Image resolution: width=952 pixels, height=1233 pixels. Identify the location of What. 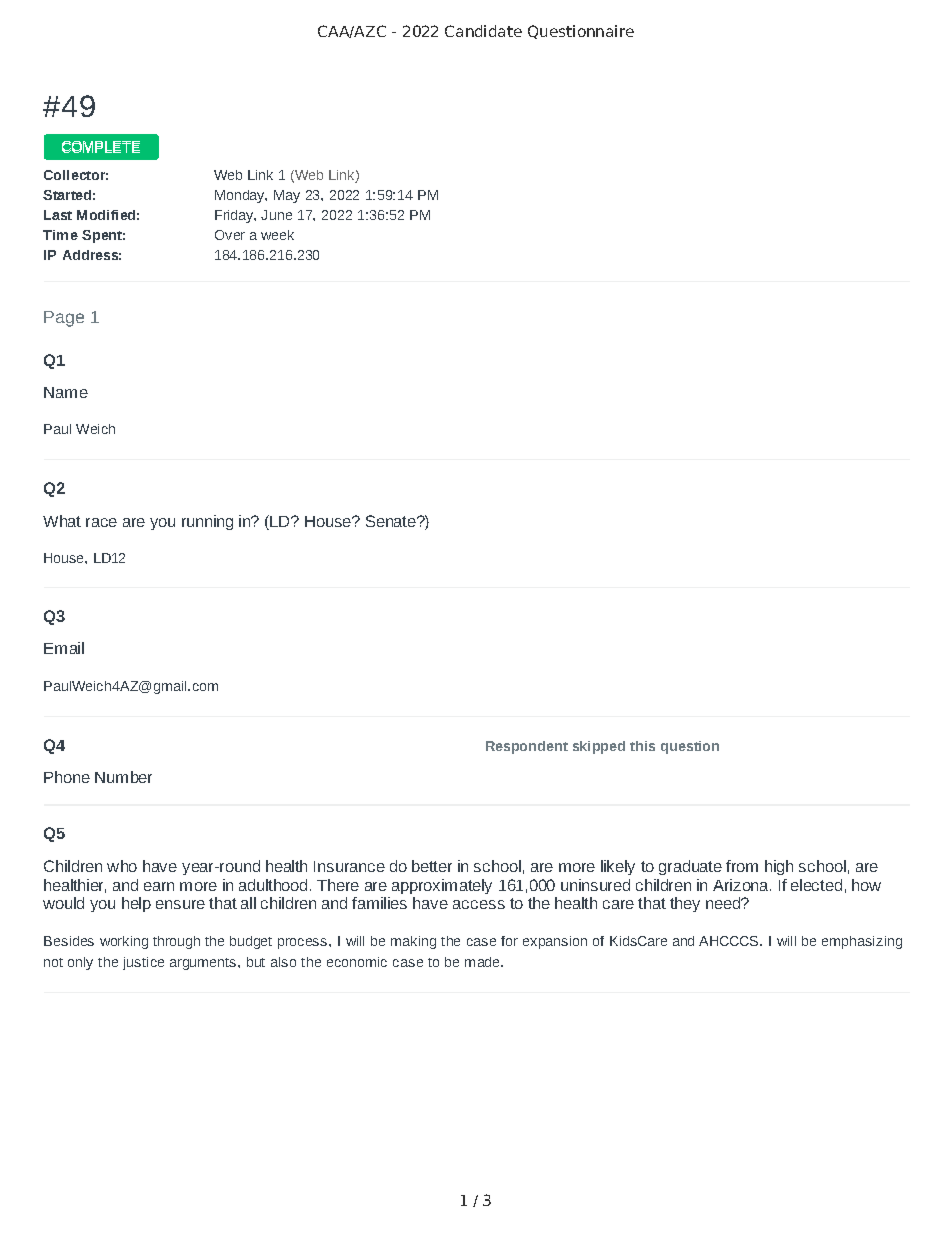
(62, 521).
